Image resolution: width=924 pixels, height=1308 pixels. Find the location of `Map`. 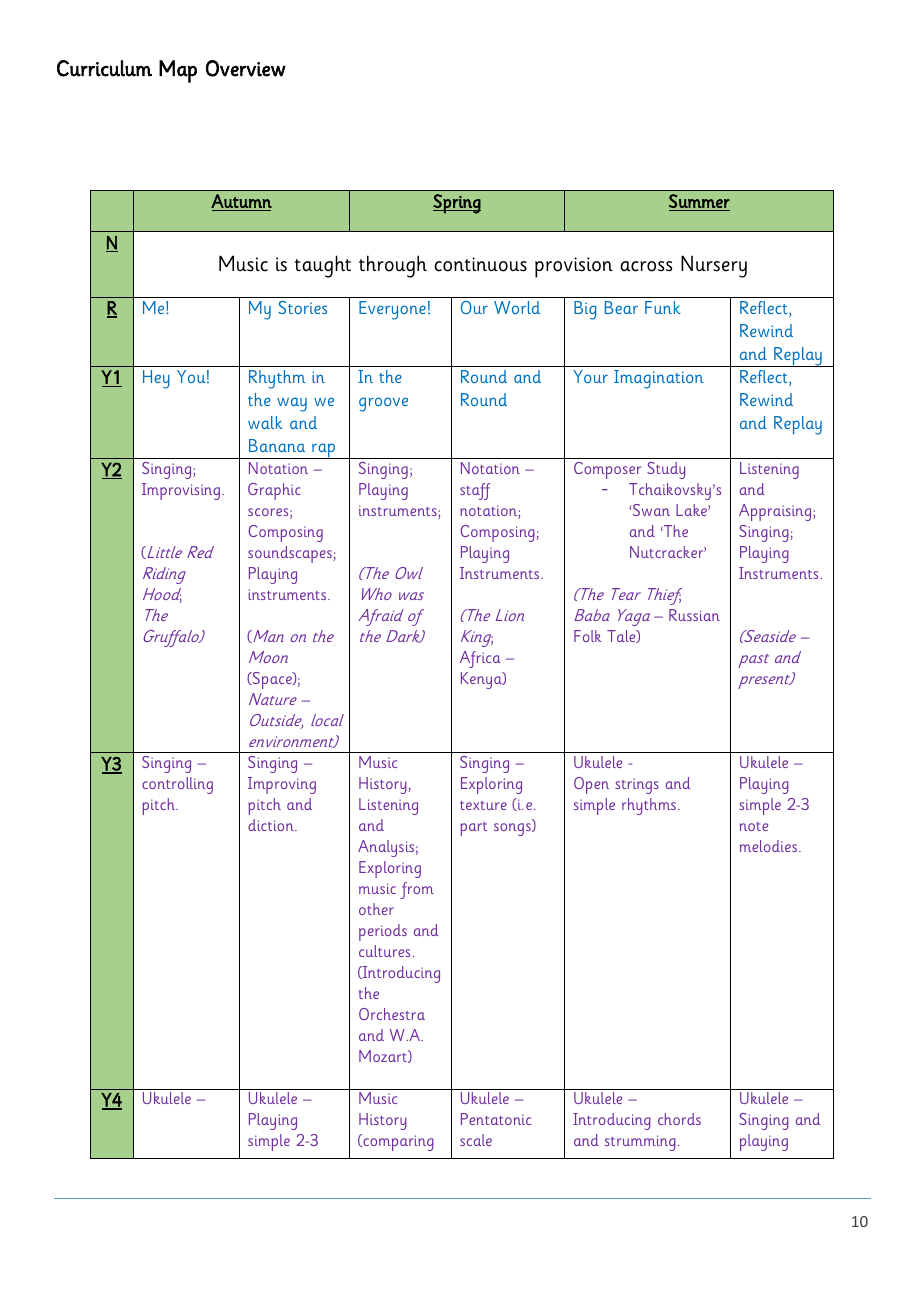

Map is located at coordinates (178, 71).
